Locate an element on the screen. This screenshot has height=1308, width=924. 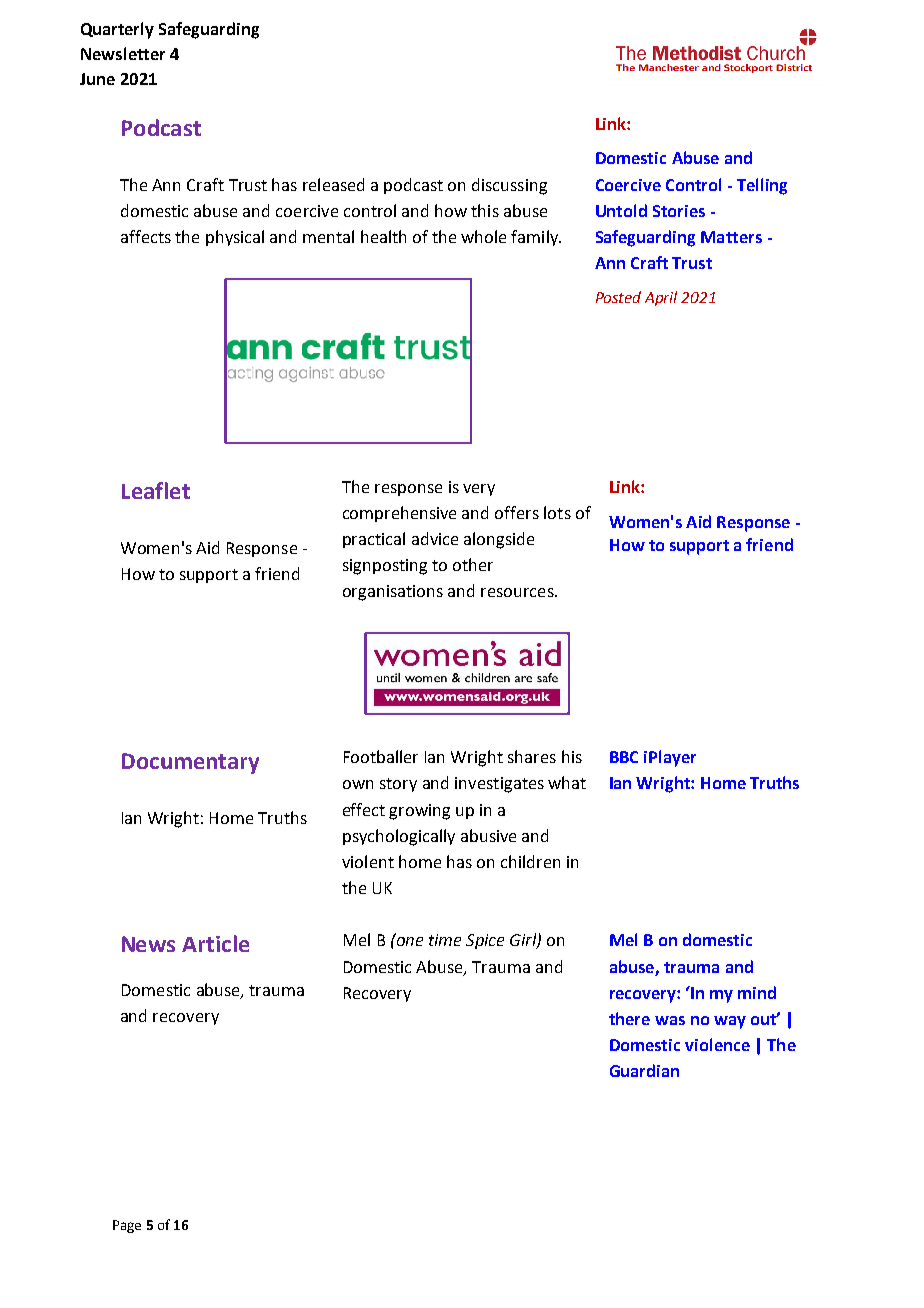
BBC is located at coordinates (624, 757).
